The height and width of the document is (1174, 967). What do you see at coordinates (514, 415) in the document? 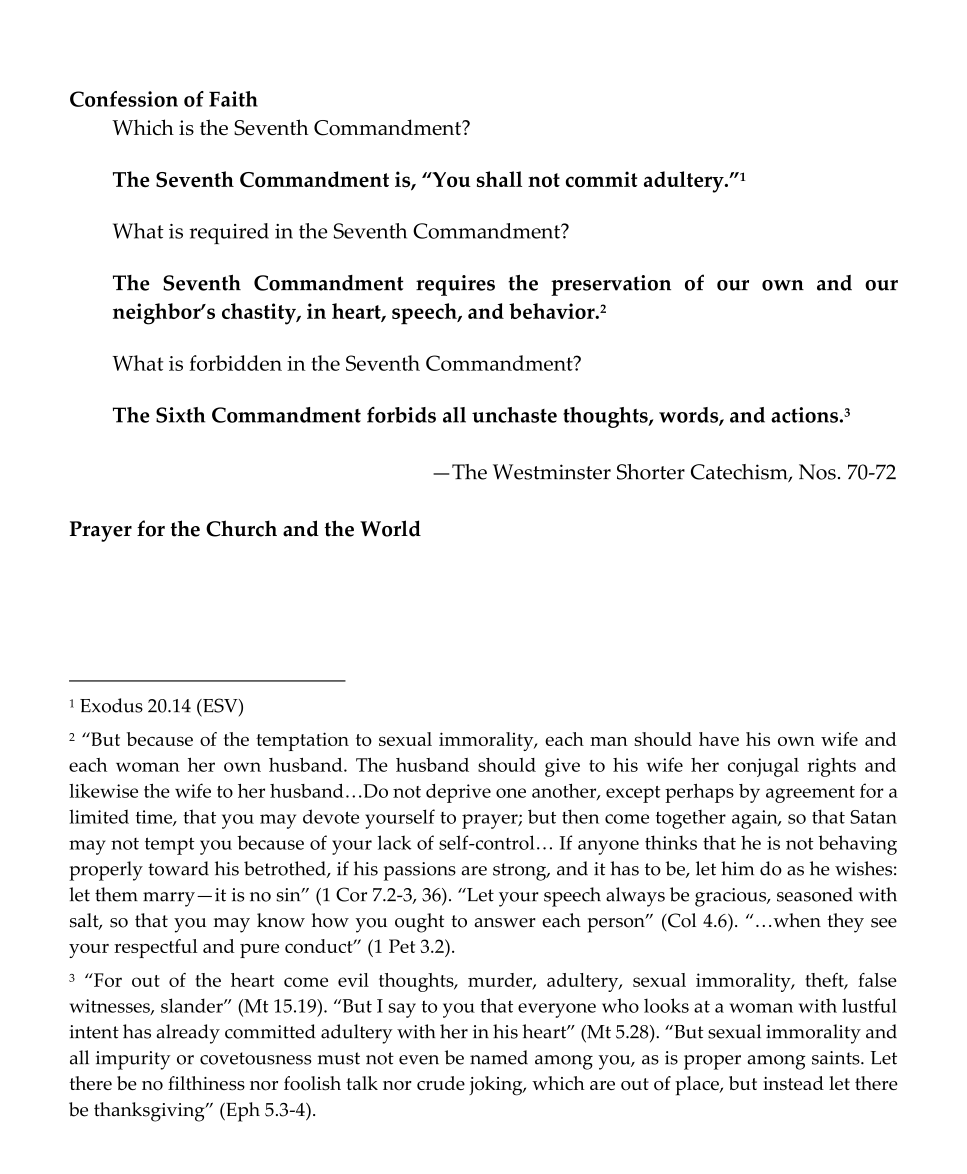
I see `unchaste` at bounding box center [514, 415].
